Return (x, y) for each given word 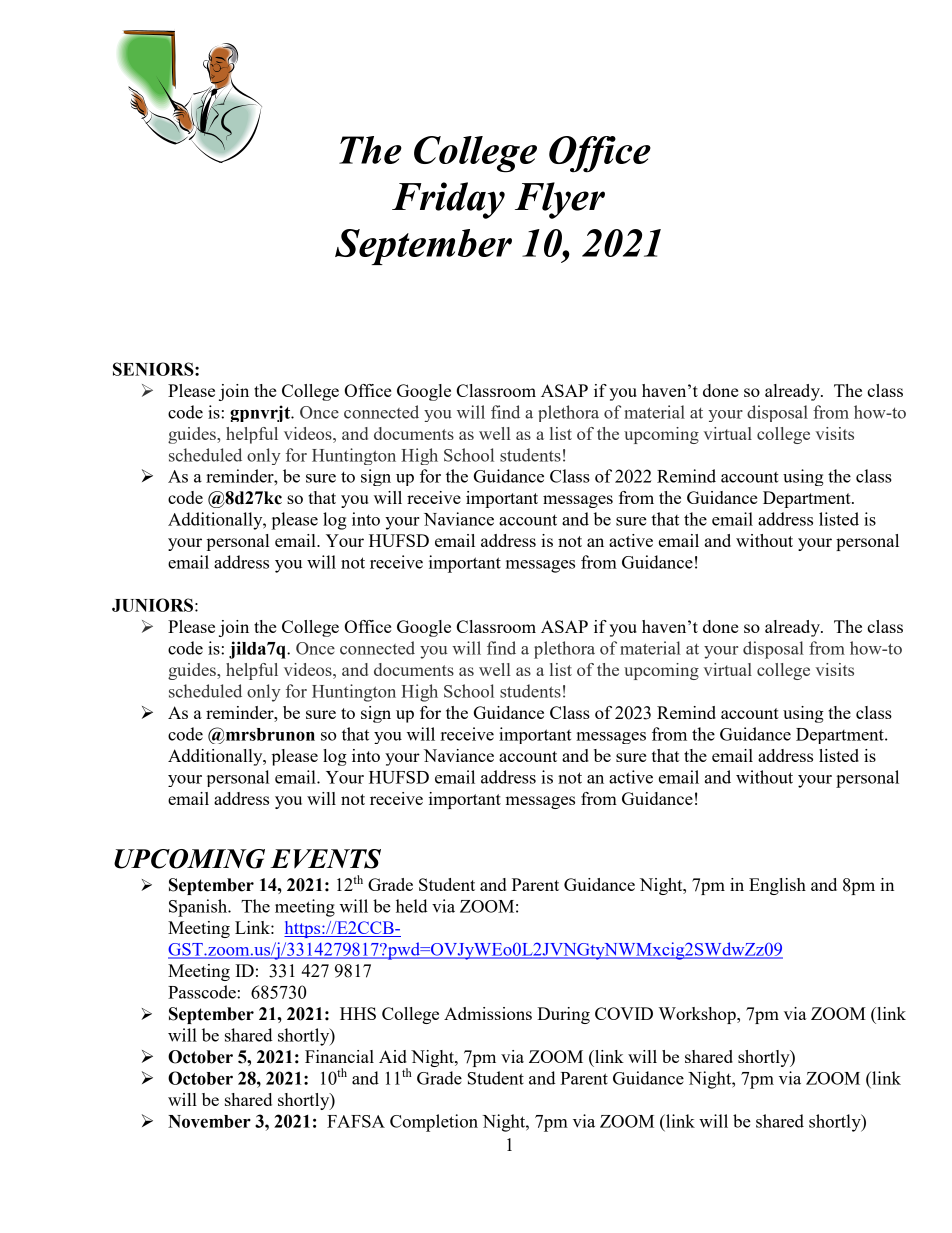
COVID (624, 1013)
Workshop (698, 1015)
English (777, 886)
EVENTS (325, 859)
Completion (434, 1123)
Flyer (560, 200)
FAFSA (356, 1121)
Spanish (199, 908)
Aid (393, 1056)
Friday (448, 200)
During (563, 1015)
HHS (358, 1013)
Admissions (488, 1013)
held (412, 906)
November (209, 1121)
